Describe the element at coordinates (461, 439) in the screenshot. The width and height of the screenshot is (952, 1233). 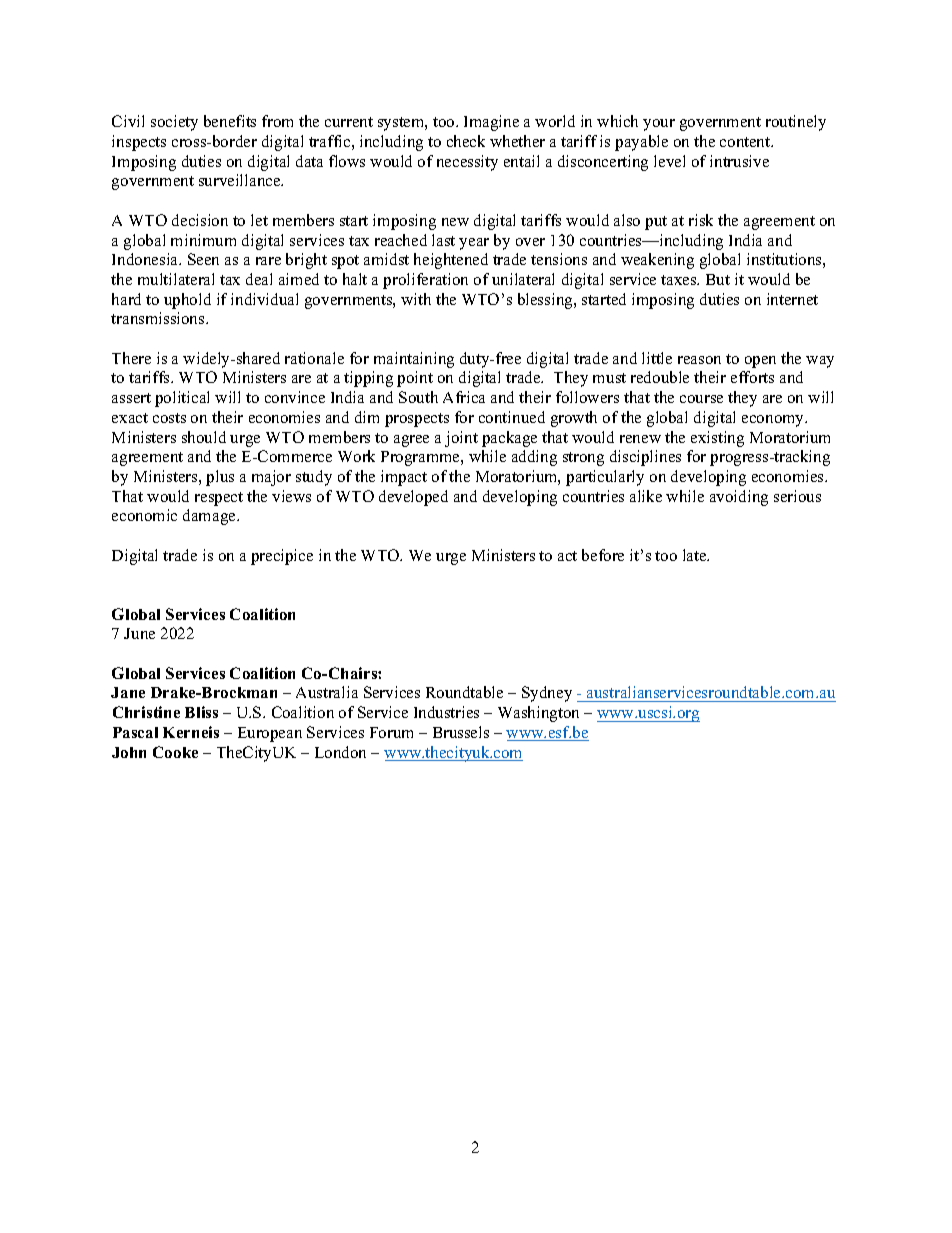
I see `joint` at that location.
